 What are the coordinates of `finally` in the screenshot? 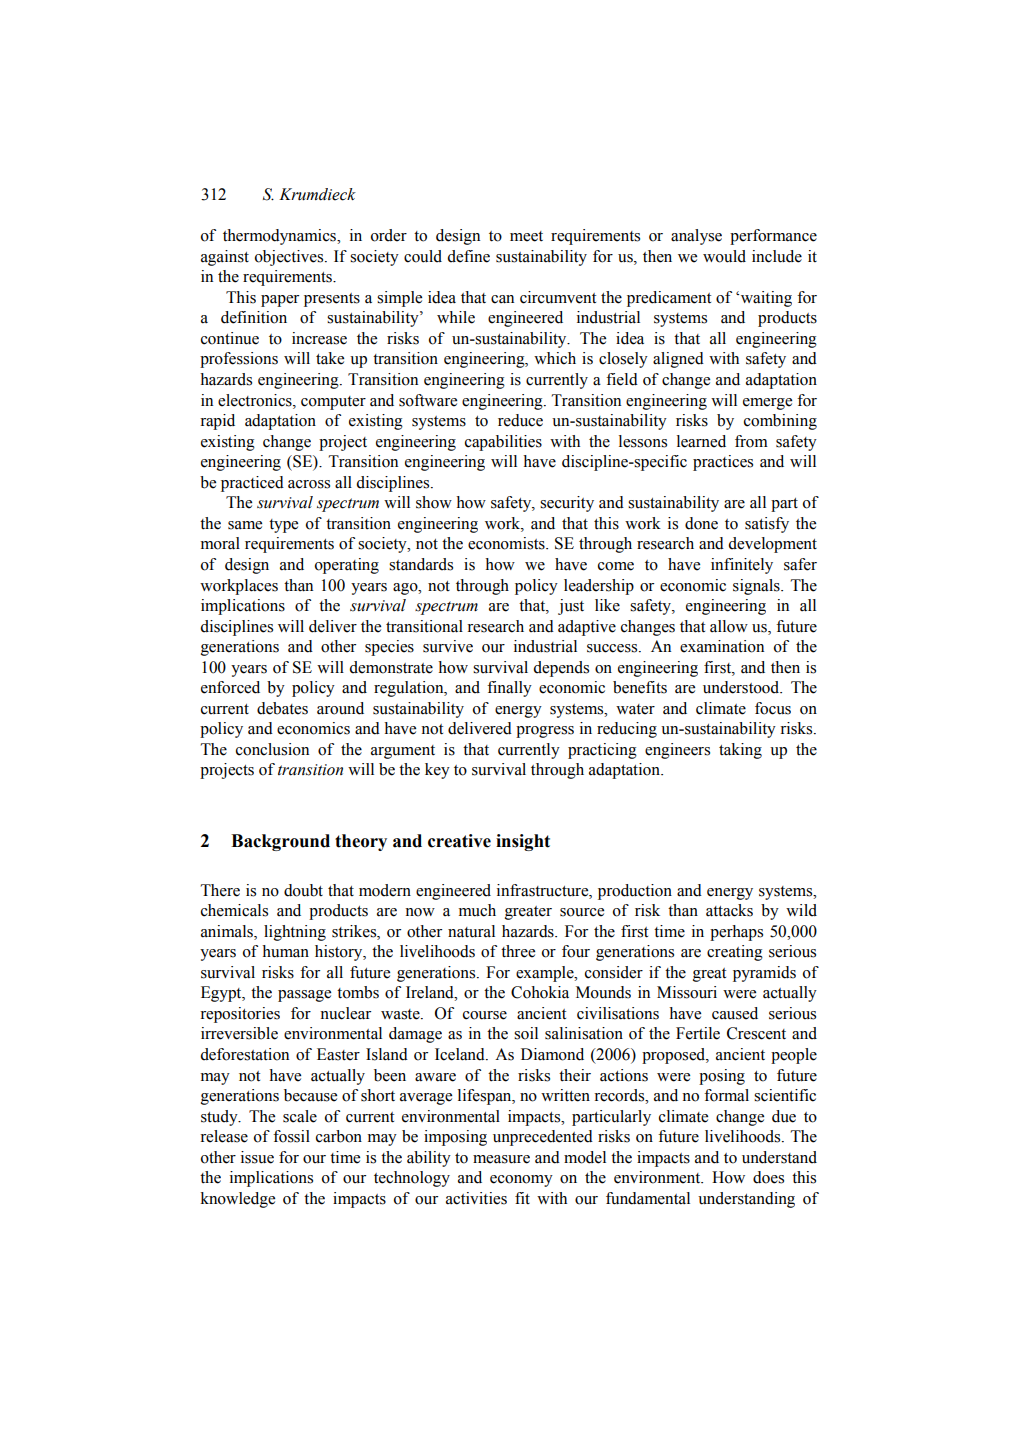 It's located at (509, 689).
